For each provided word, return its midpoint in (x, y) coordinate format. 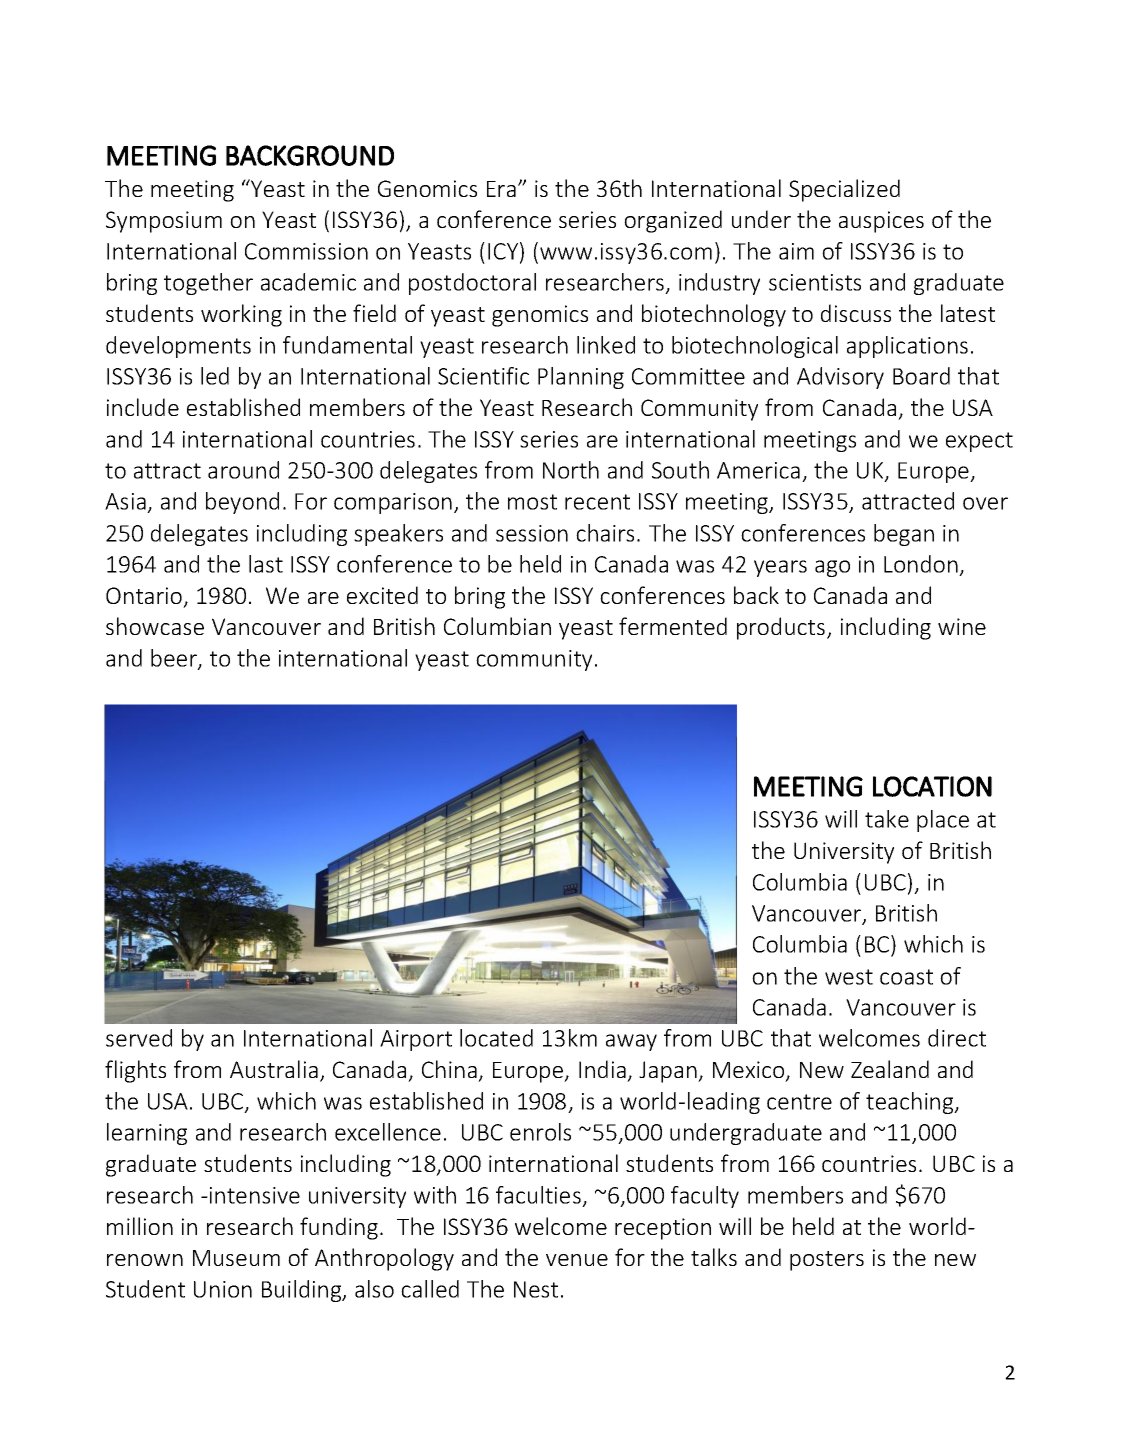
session (532, 533)
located (496, 1038)
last (266, 564)
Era (501, 189)
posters (827, 1261)
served (139, 1038)
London (921, 564)
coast (906, 977)
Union (223, 1289)
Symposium (164, 222)
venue (577, 1260)
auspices (881, 222)
